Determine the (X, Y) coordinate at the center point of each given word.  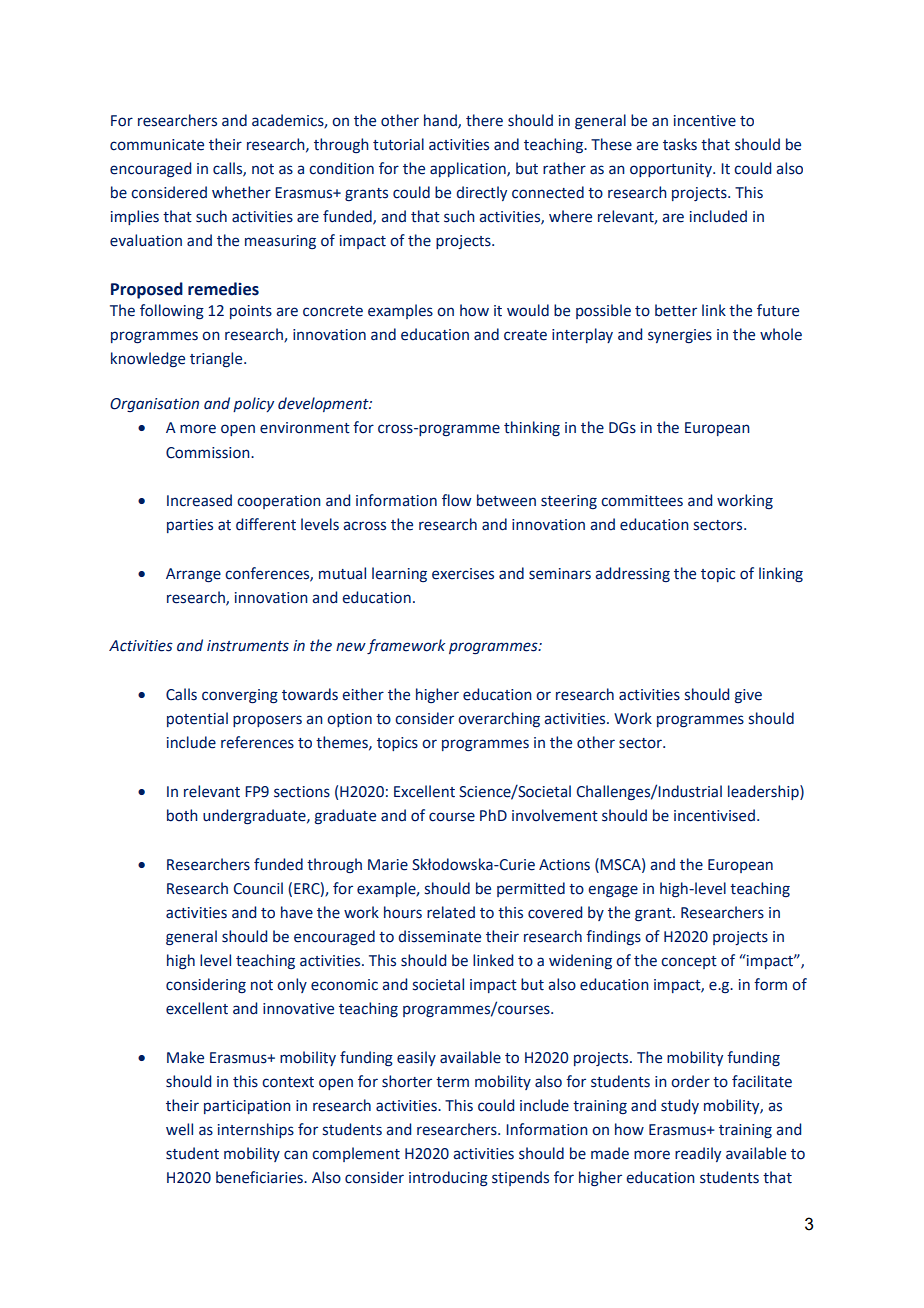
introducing (448, 1179)
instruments (248, 646)
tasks (680, 144)
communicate (157, 145)
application (469, 169)
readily (698, 1154)
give (748, 696)
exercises (463, 574)
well (179, 1129)
